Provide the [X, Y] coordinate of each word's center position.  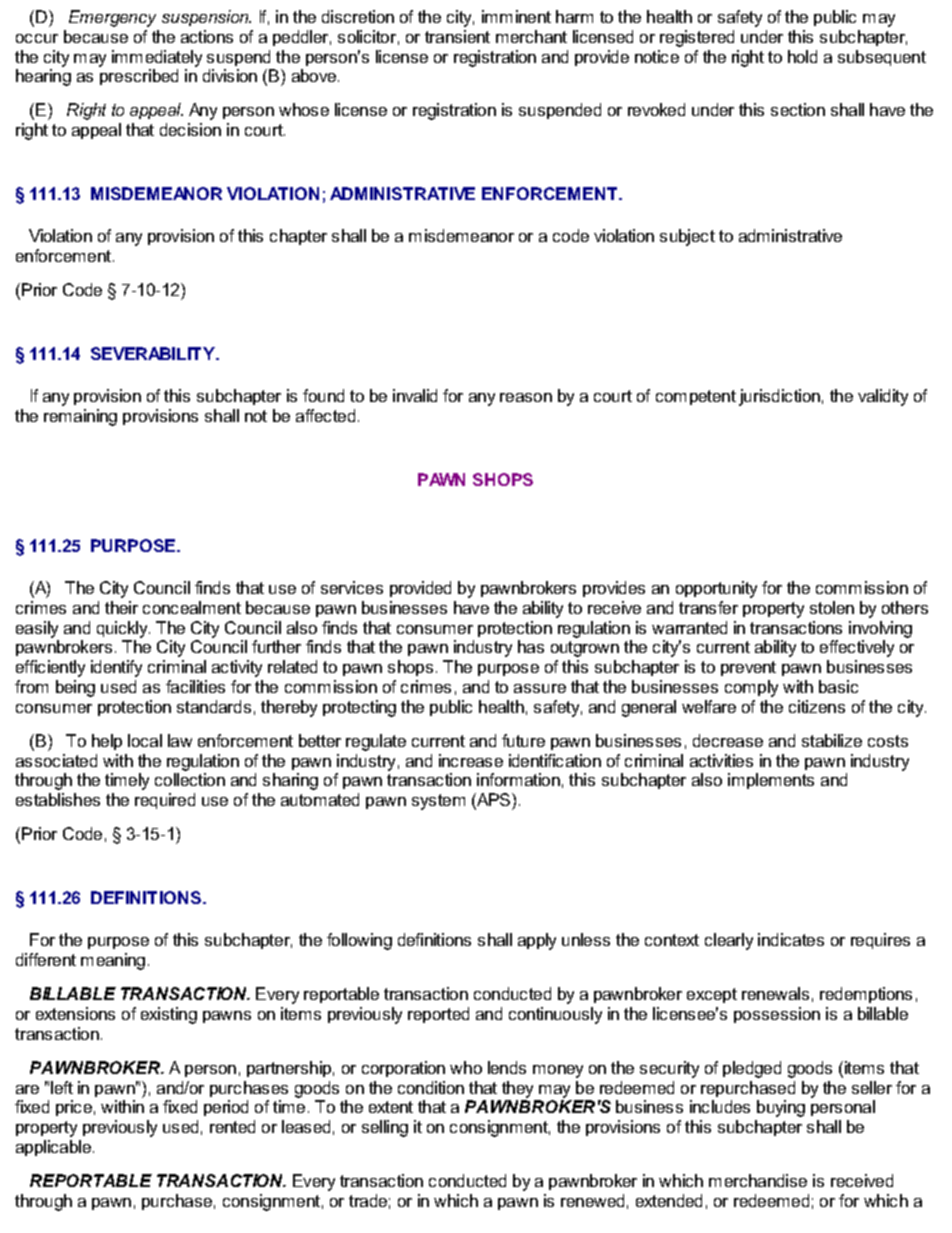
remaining [80, 417]
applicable [55, 1148]
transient [457, 36]
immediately [157, 58]
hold [802, 56]
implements [771, 781]
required [165, 801]
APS [494, 801]
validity [883, 397]
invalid [415, 395]
